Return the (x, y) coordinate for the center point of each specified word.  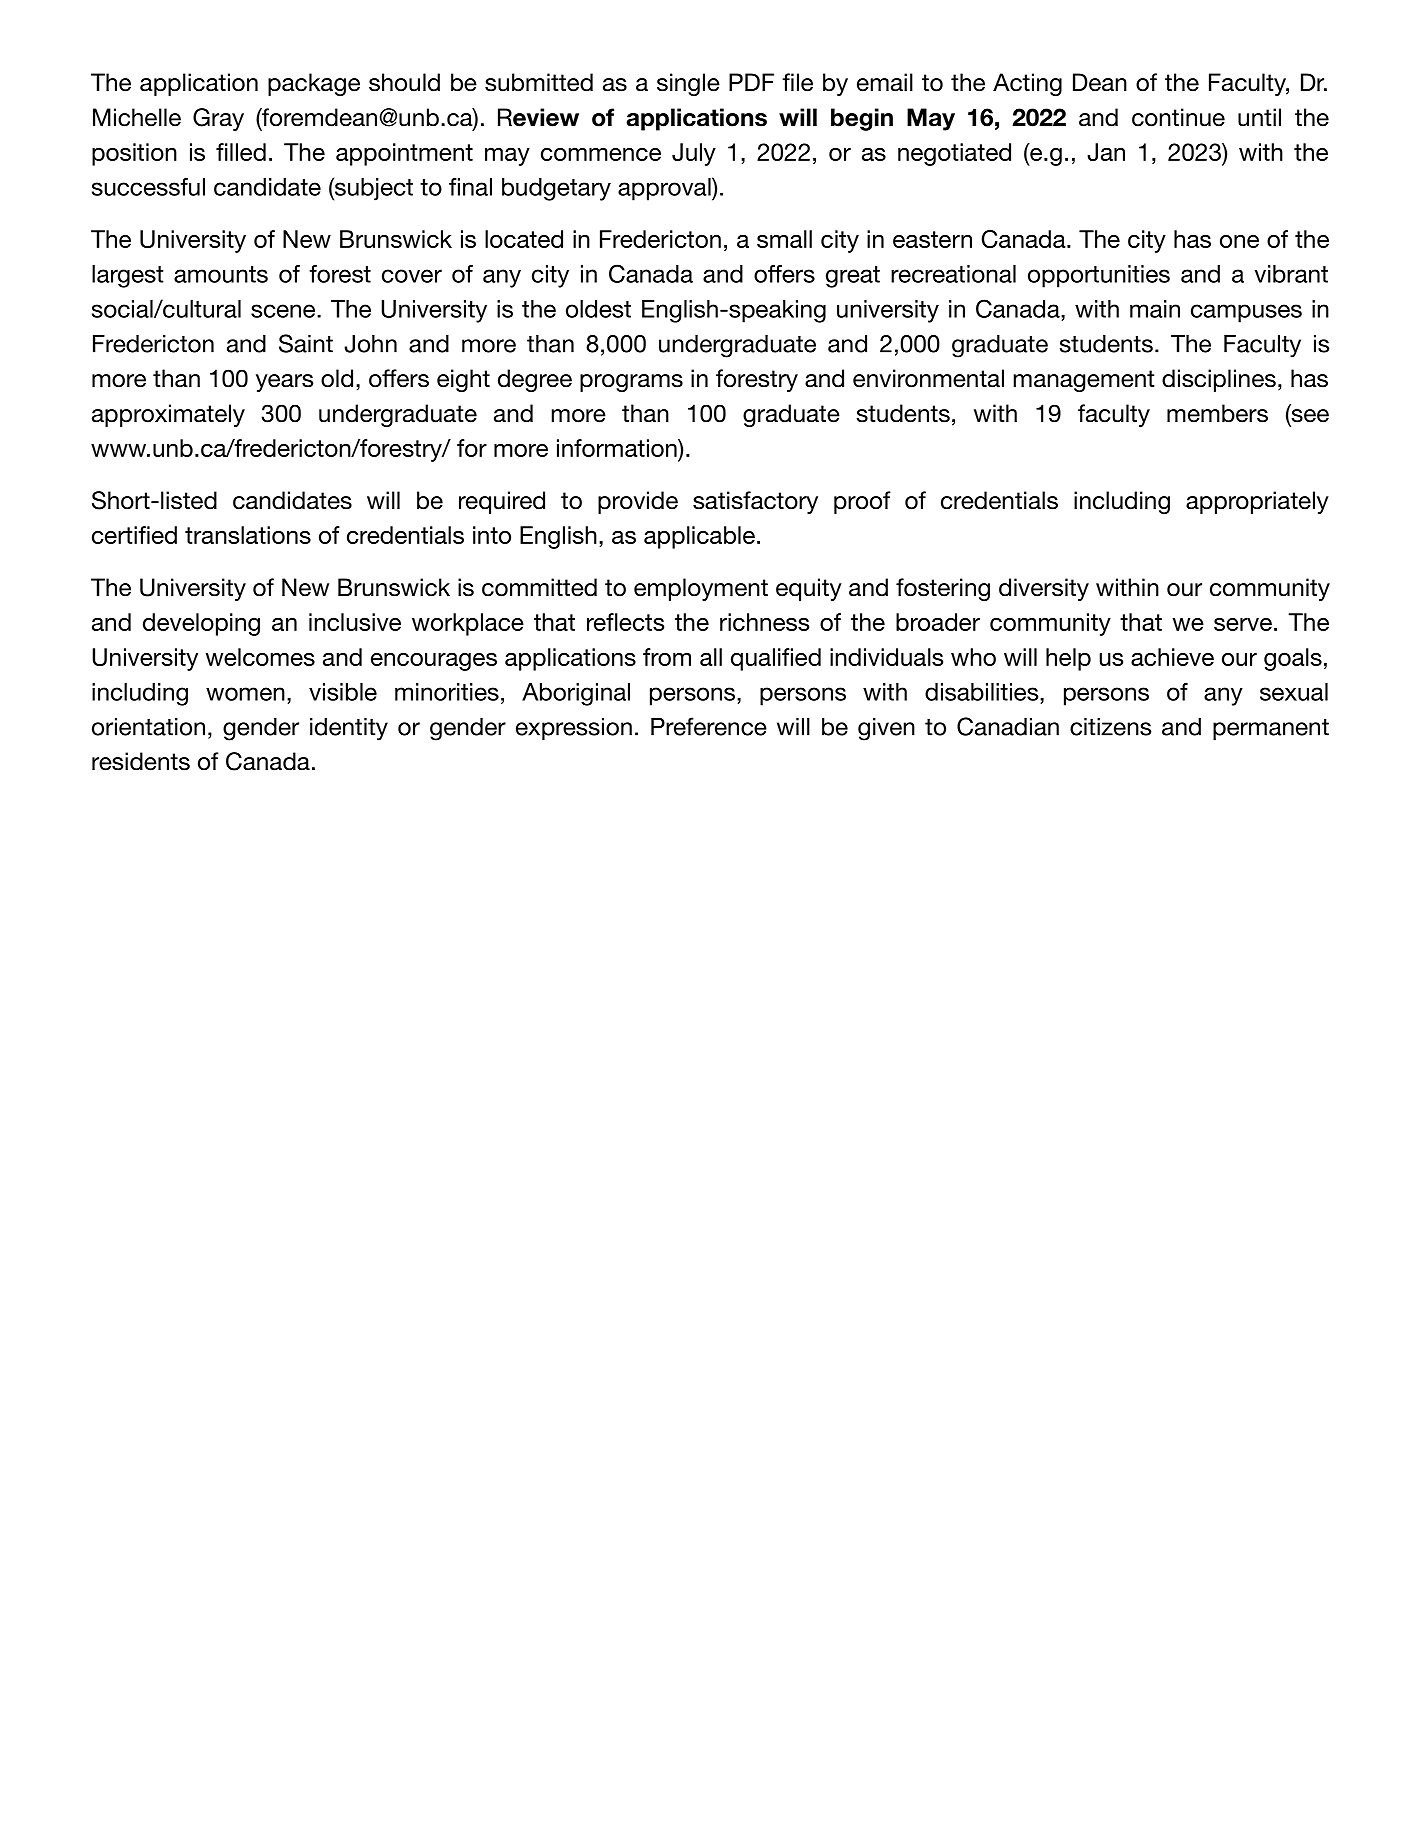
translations (248, 535)
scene (284, 311)
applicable (699, 537)
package (314, 84)
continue (1178, 117)
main (1155, 309)
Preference (709, 726)
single (688, 84)
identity (349, 729)
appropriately (1257, 502)
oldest (598, 309)
